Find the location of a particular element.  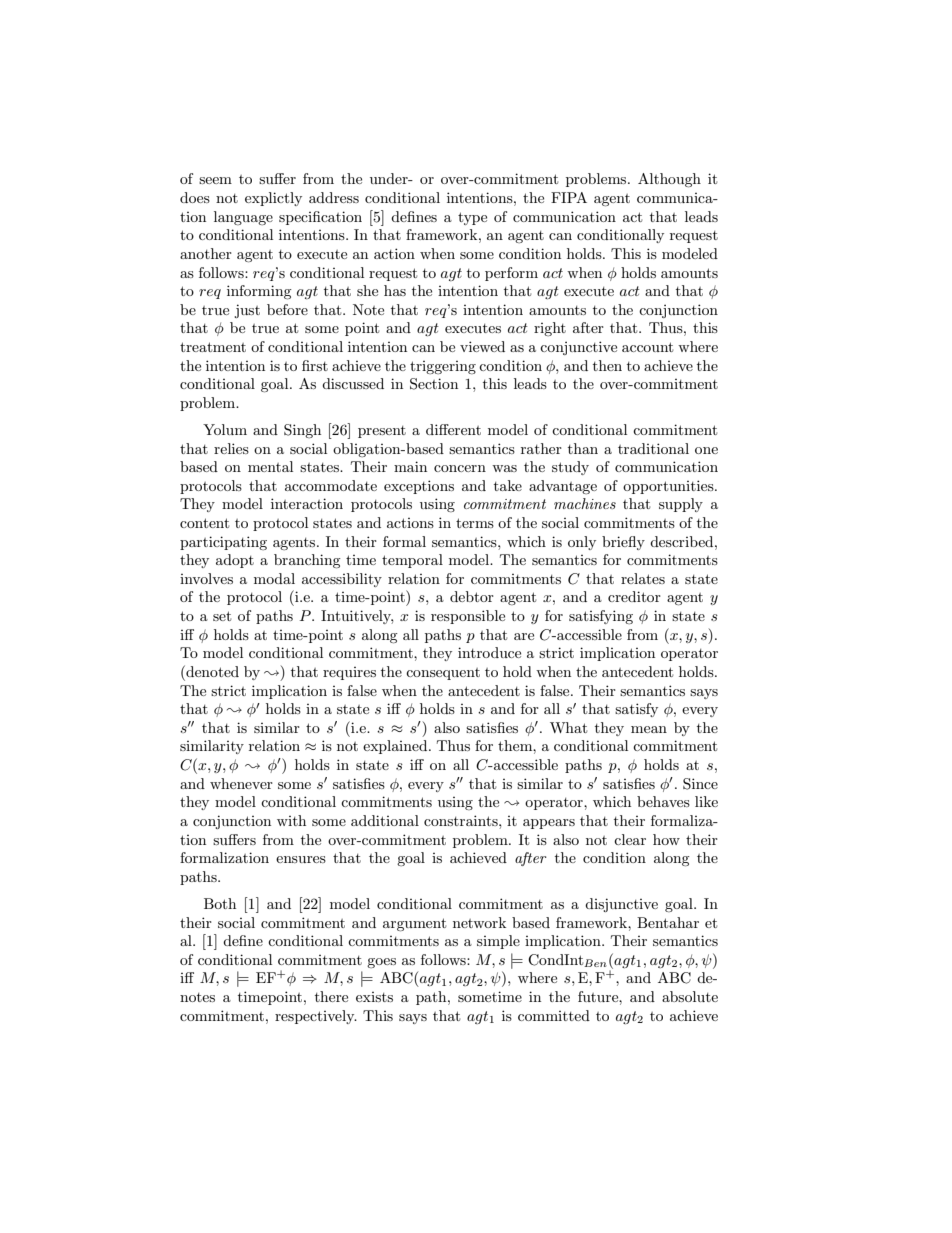

debtor is located at coordinates (472, 596).
